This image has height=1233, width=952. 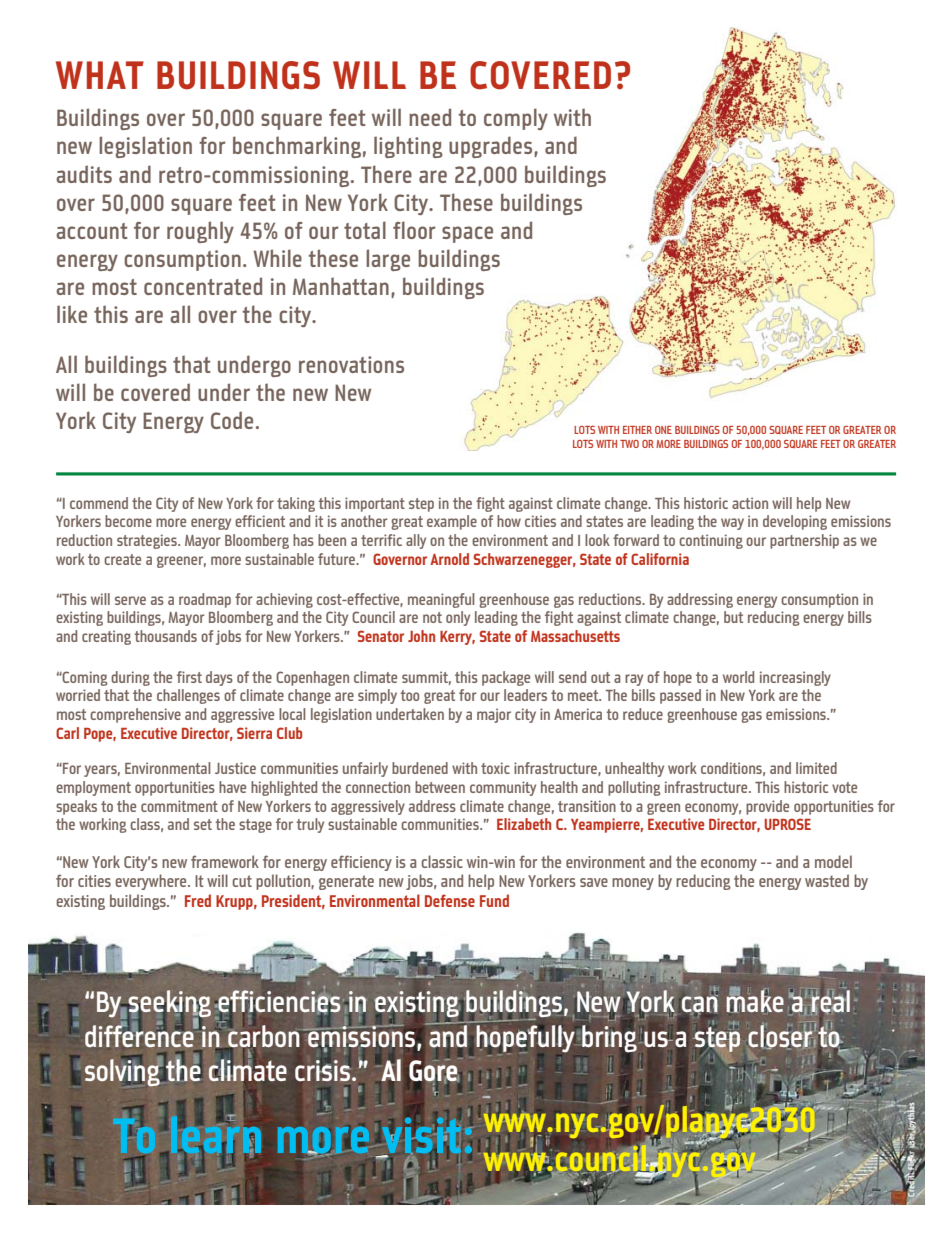 What do you see at coordinates (755, 1000) in the image?
I see `make` at bounding box center [755, 1000].
